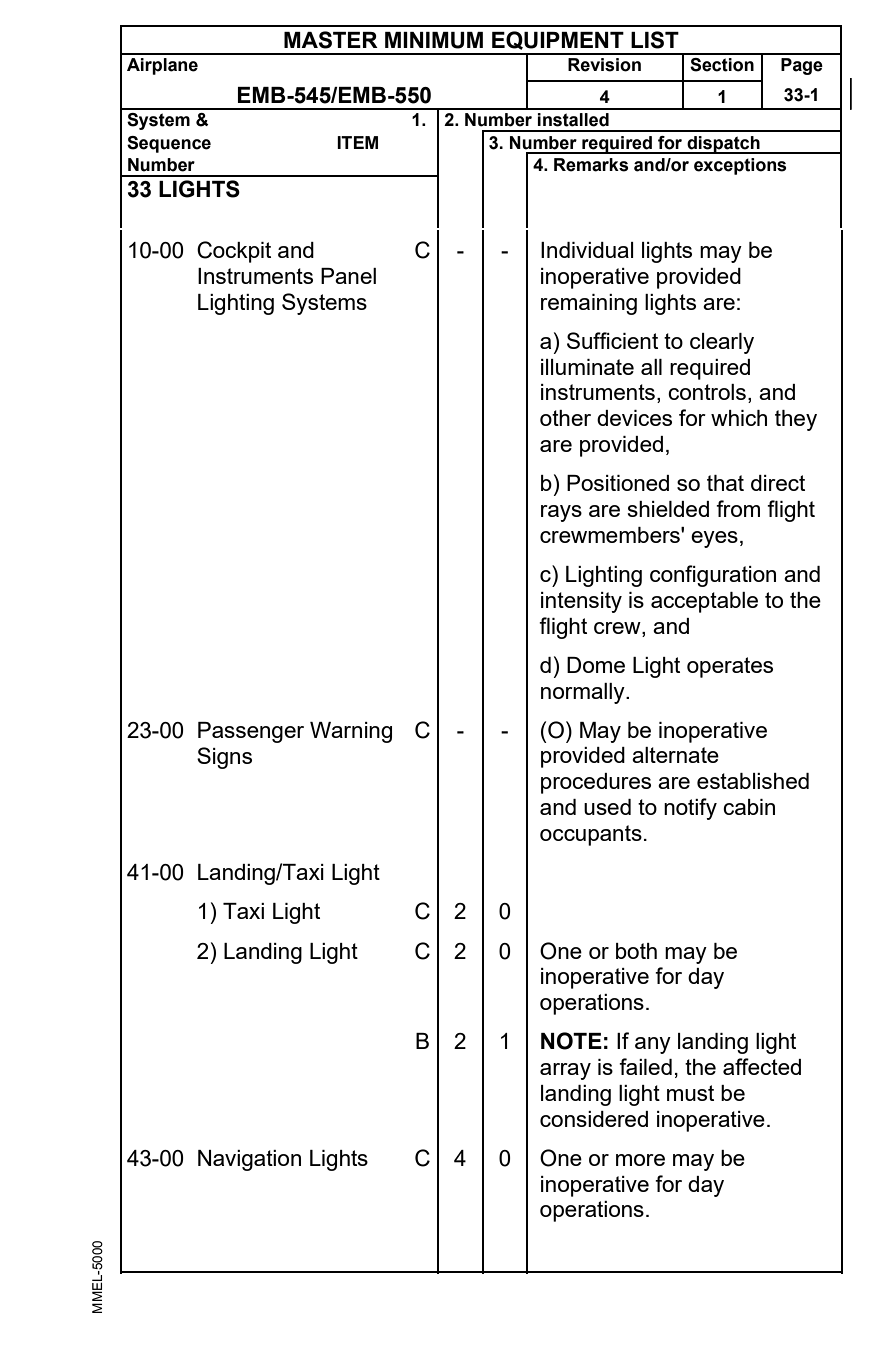 This document has width=887, height=1372. Describe the element at coordinates (348, 276) in the document. I see `Panel` at that location.
